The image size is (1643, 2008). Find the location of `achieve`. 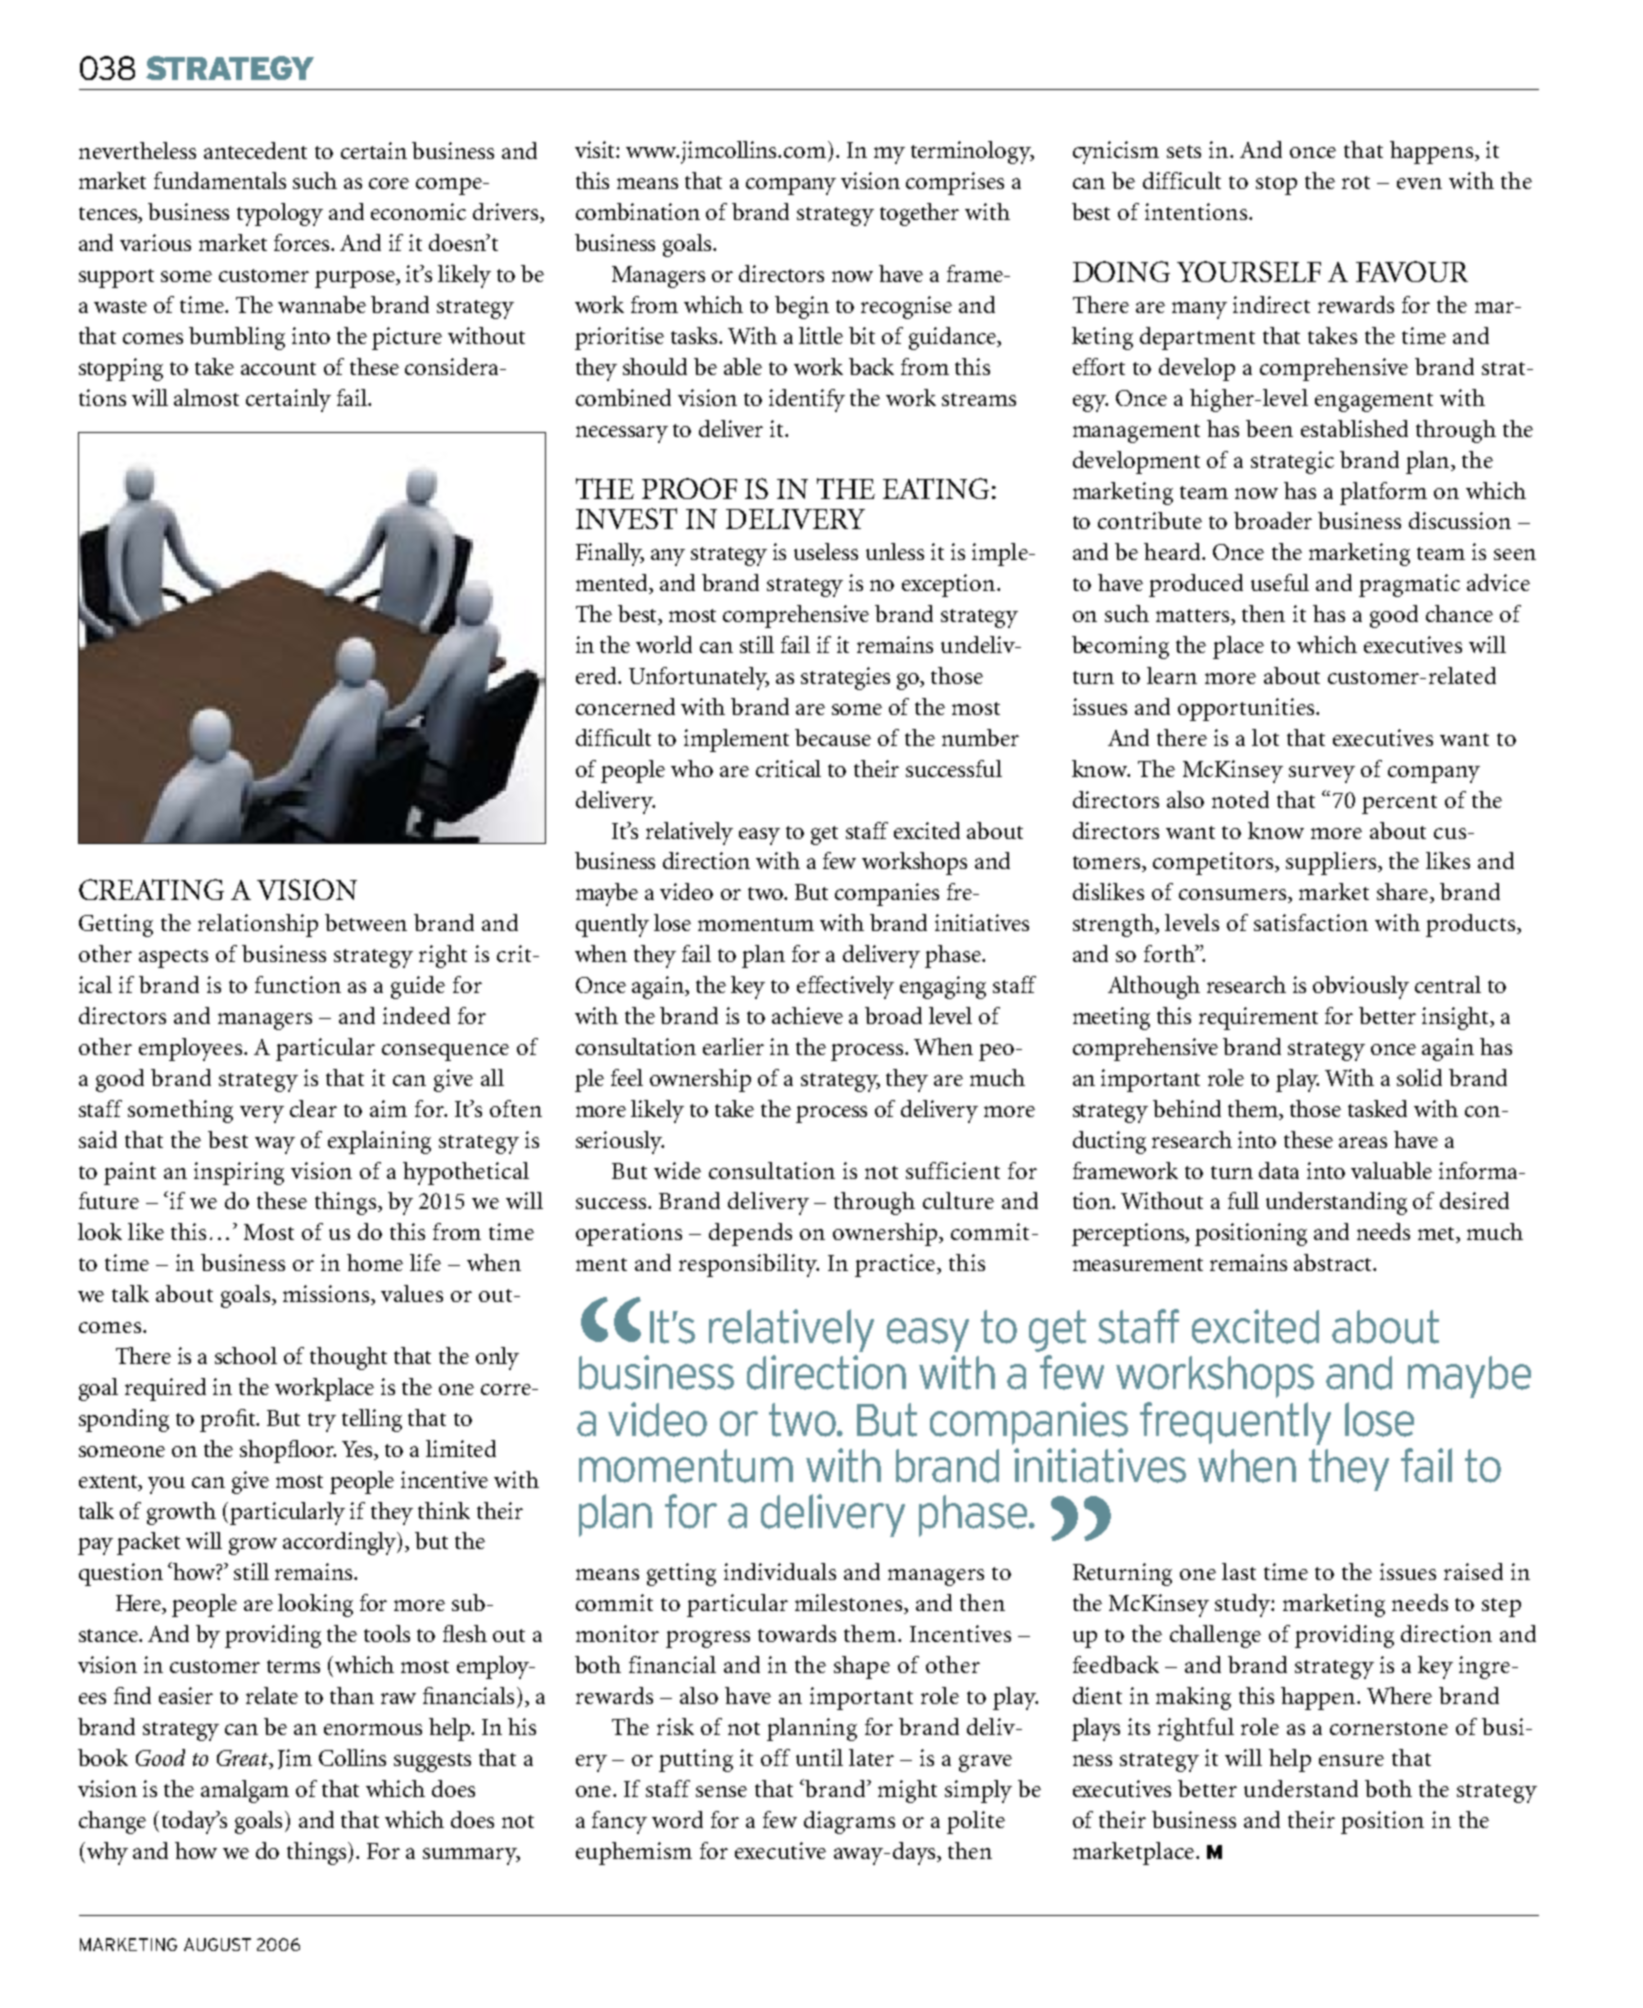

achieve is located at coordinates (807, 1015).
